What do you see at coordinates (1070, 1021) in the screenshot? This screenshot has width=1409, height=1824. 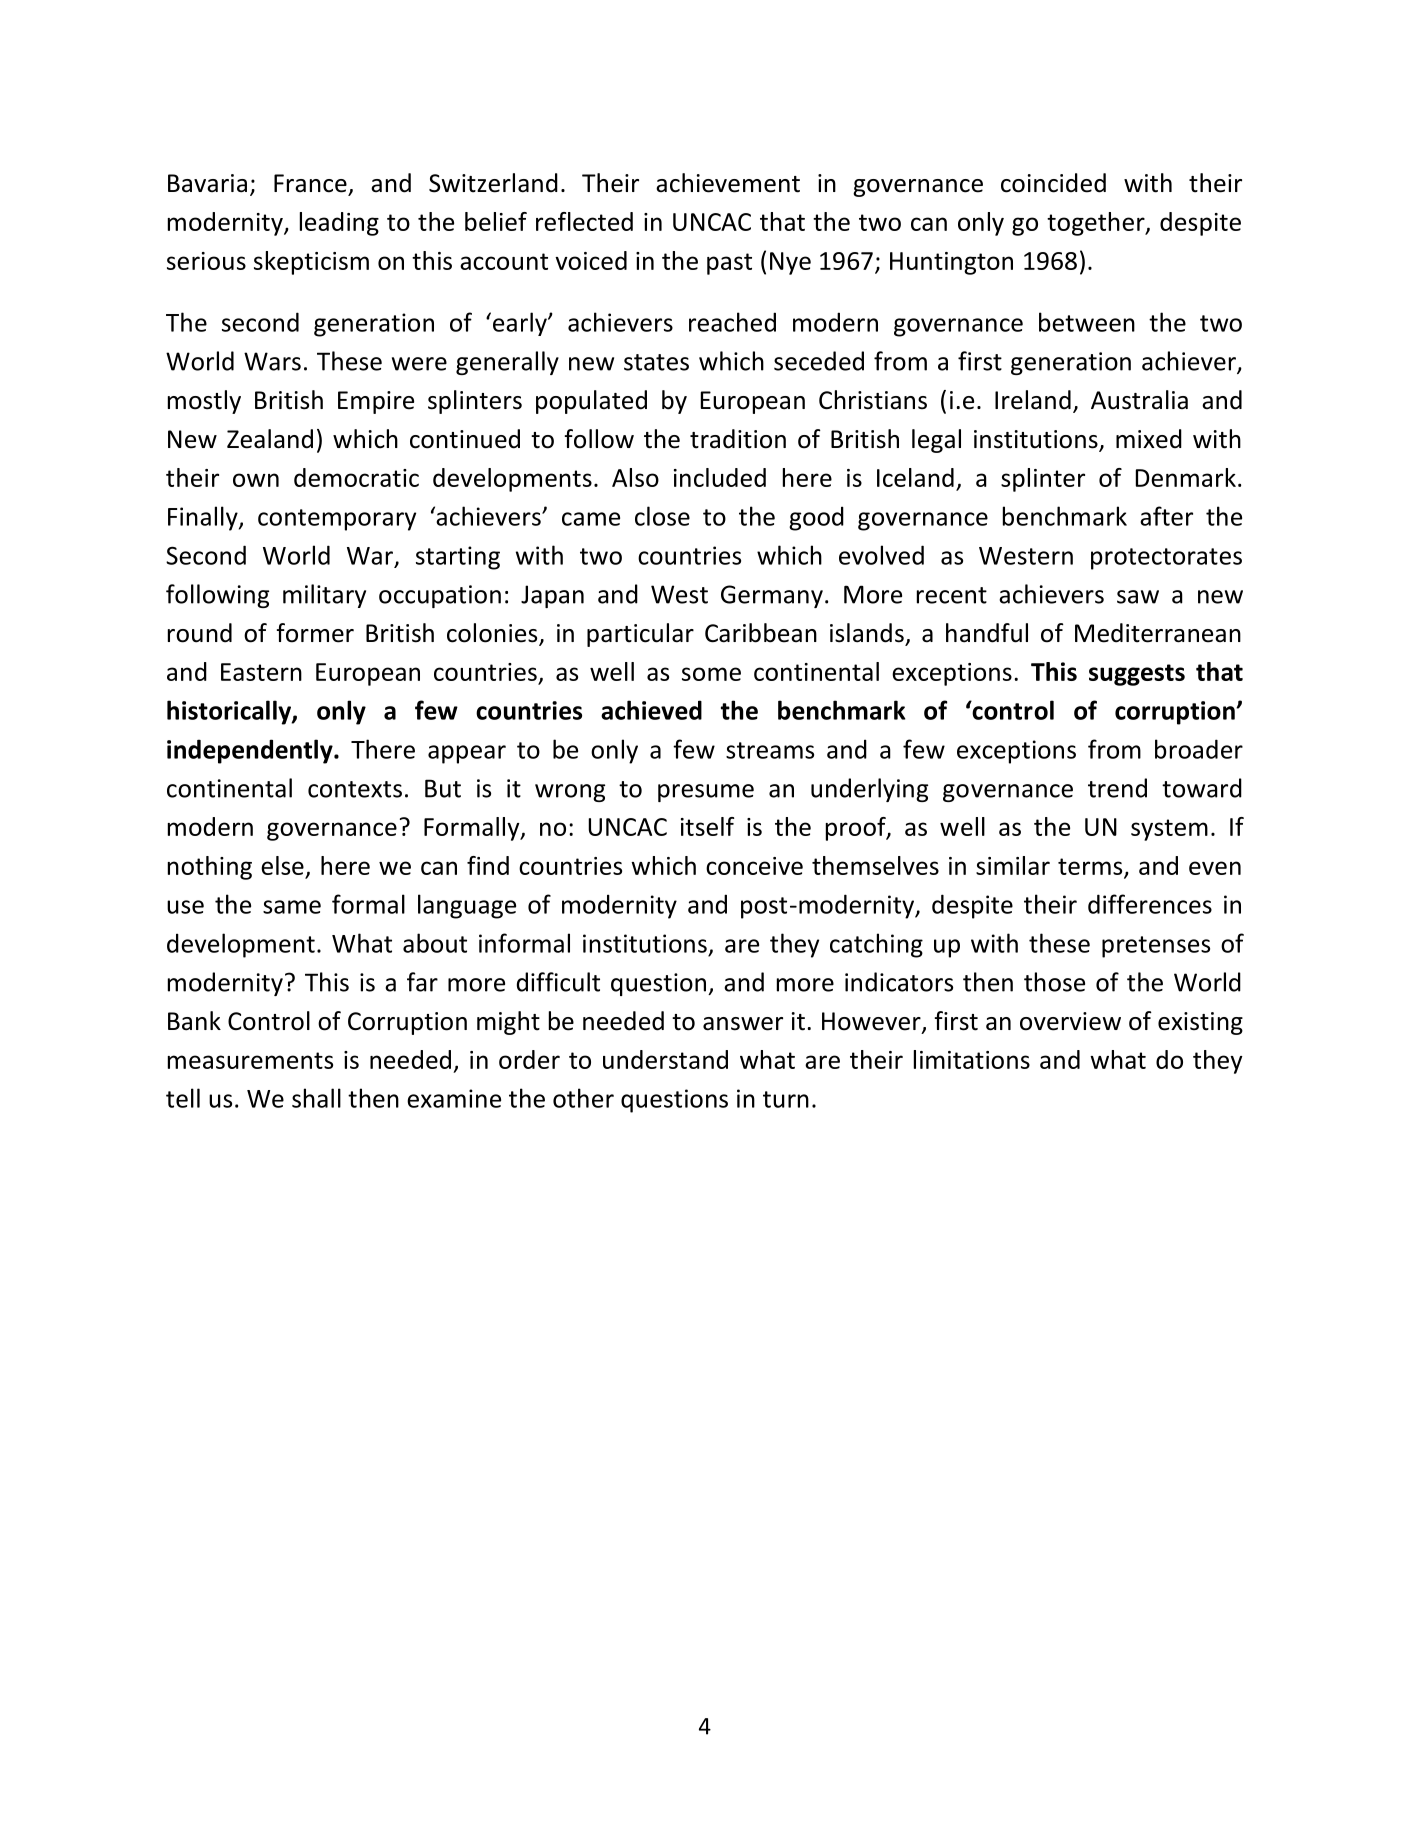 I see `overview` at bounding box center [1070, 1021].
